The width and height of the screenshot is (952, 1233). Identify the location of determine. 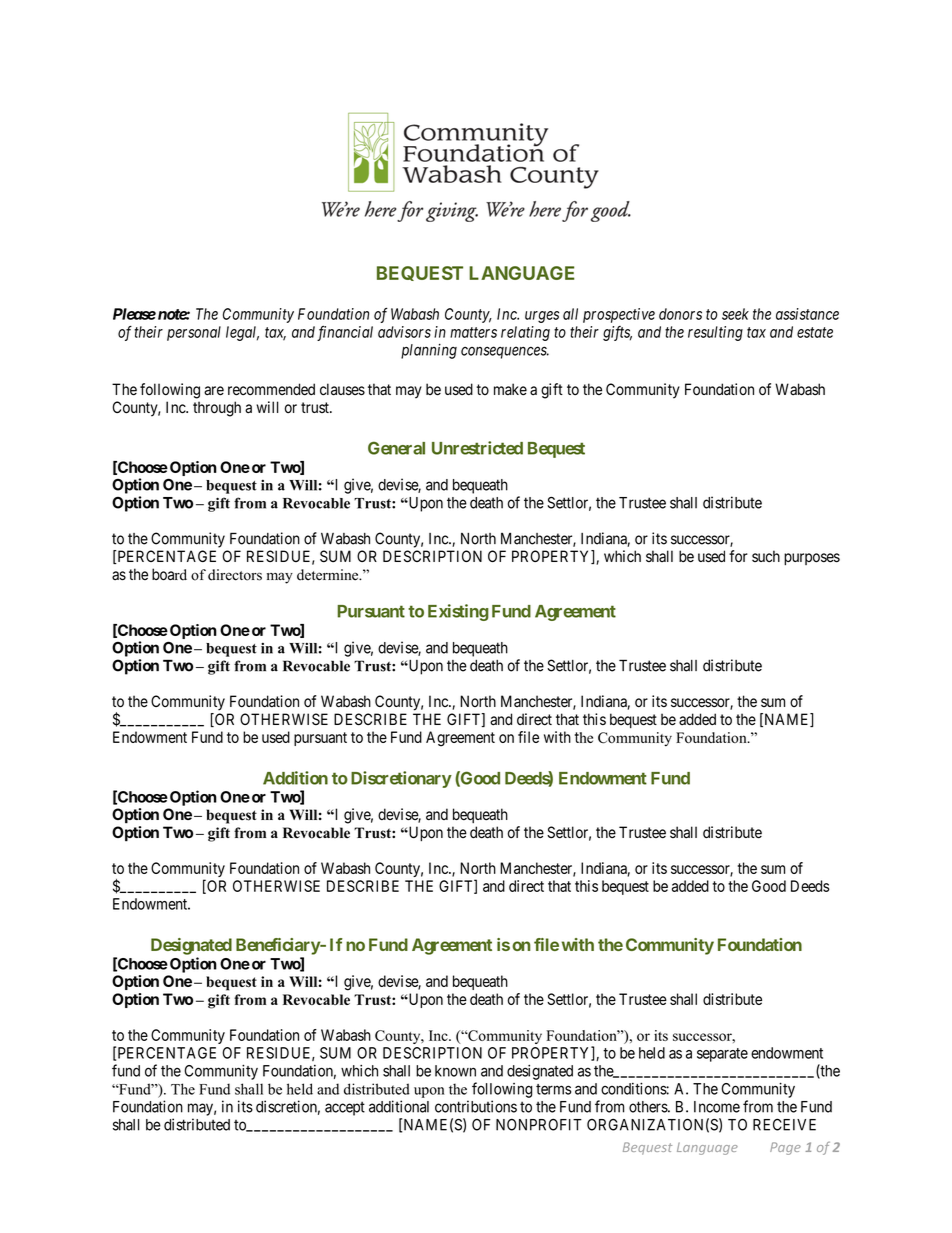
(329, 575).
